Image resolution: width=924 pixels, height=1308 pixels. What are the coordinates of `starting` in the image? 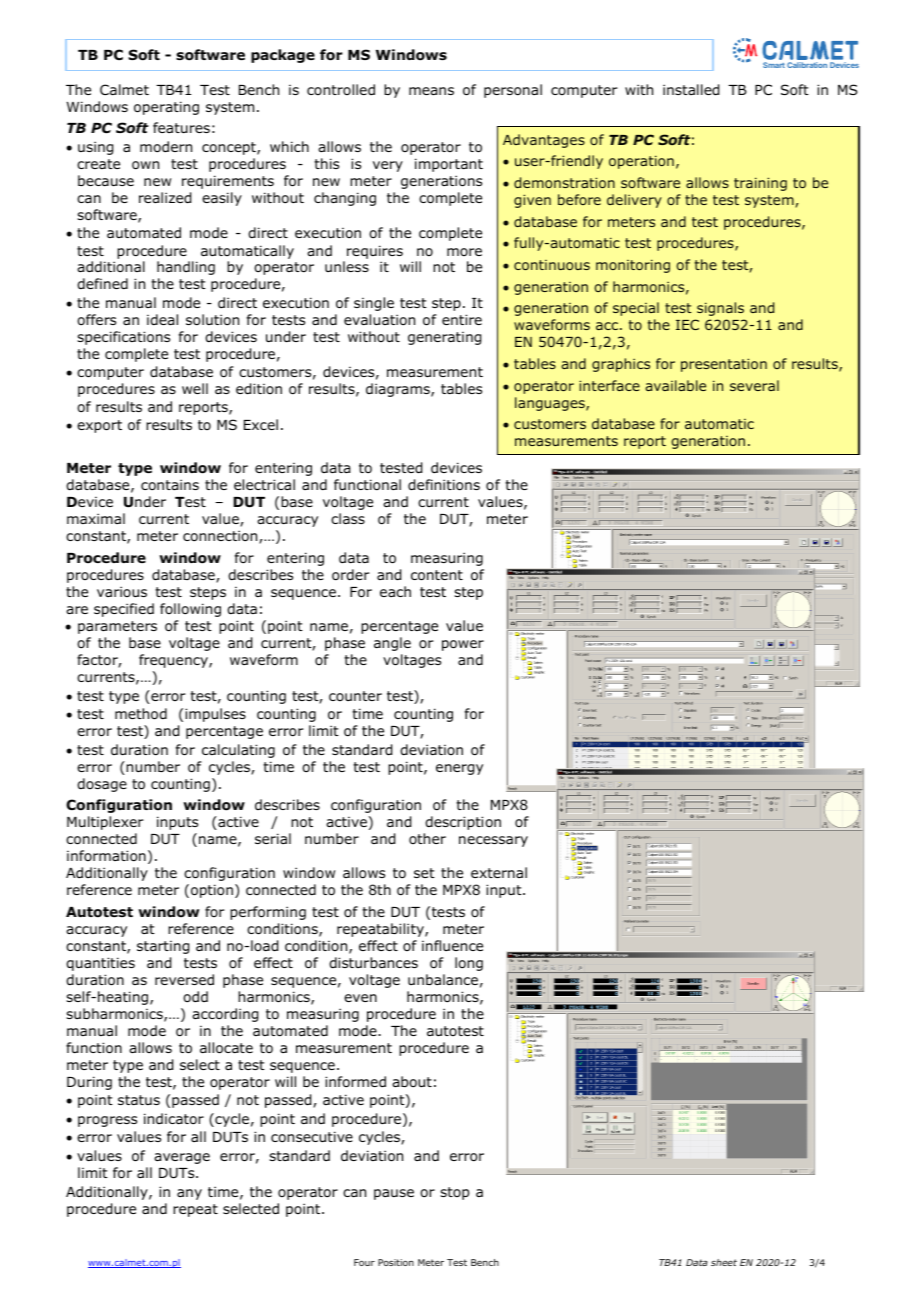 It's located at (163, 947).
